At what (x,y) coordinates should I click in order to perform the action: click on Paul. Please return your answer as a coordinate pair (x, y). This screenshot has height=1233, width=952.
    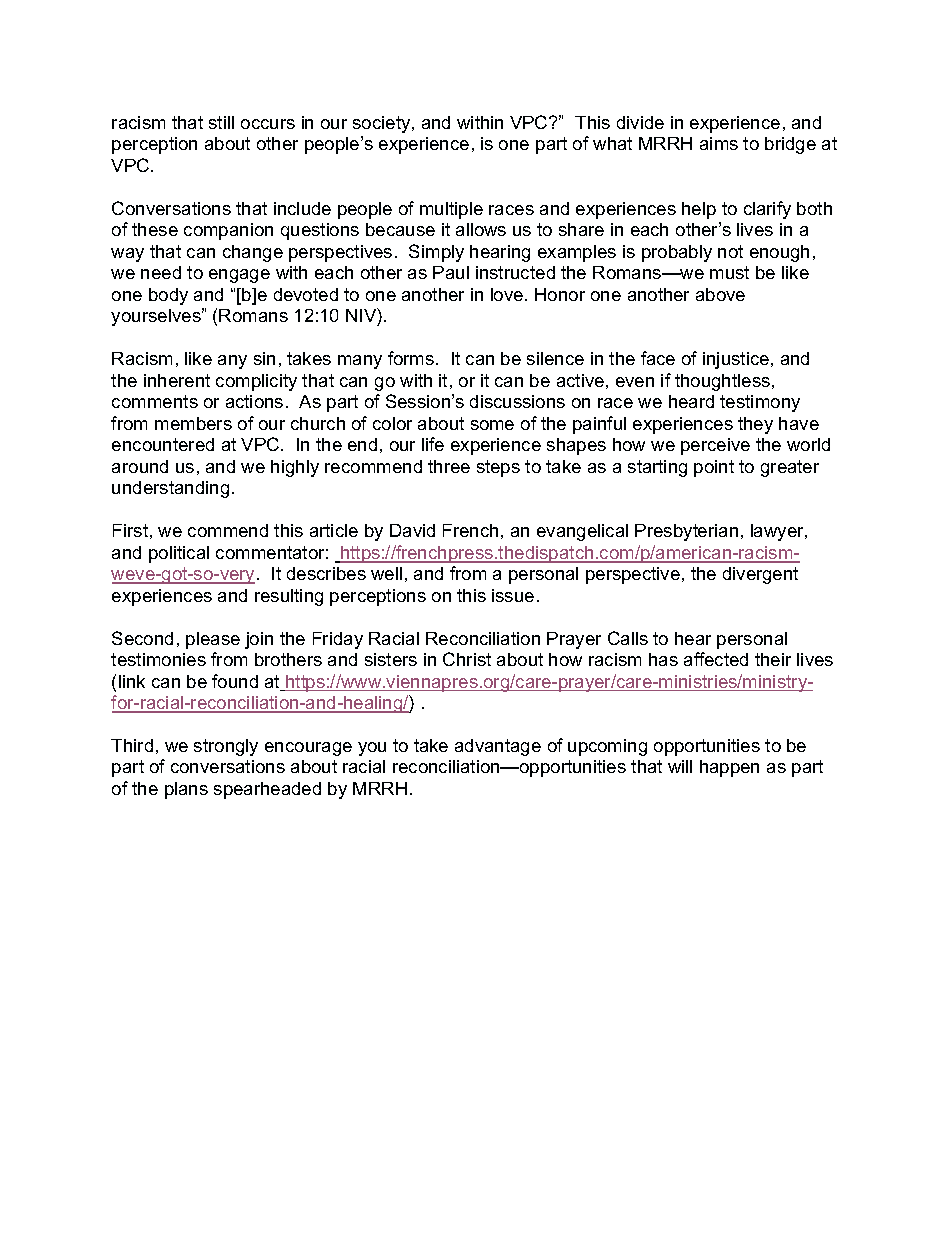
    Looking at the image, I should click on (451, 272).
